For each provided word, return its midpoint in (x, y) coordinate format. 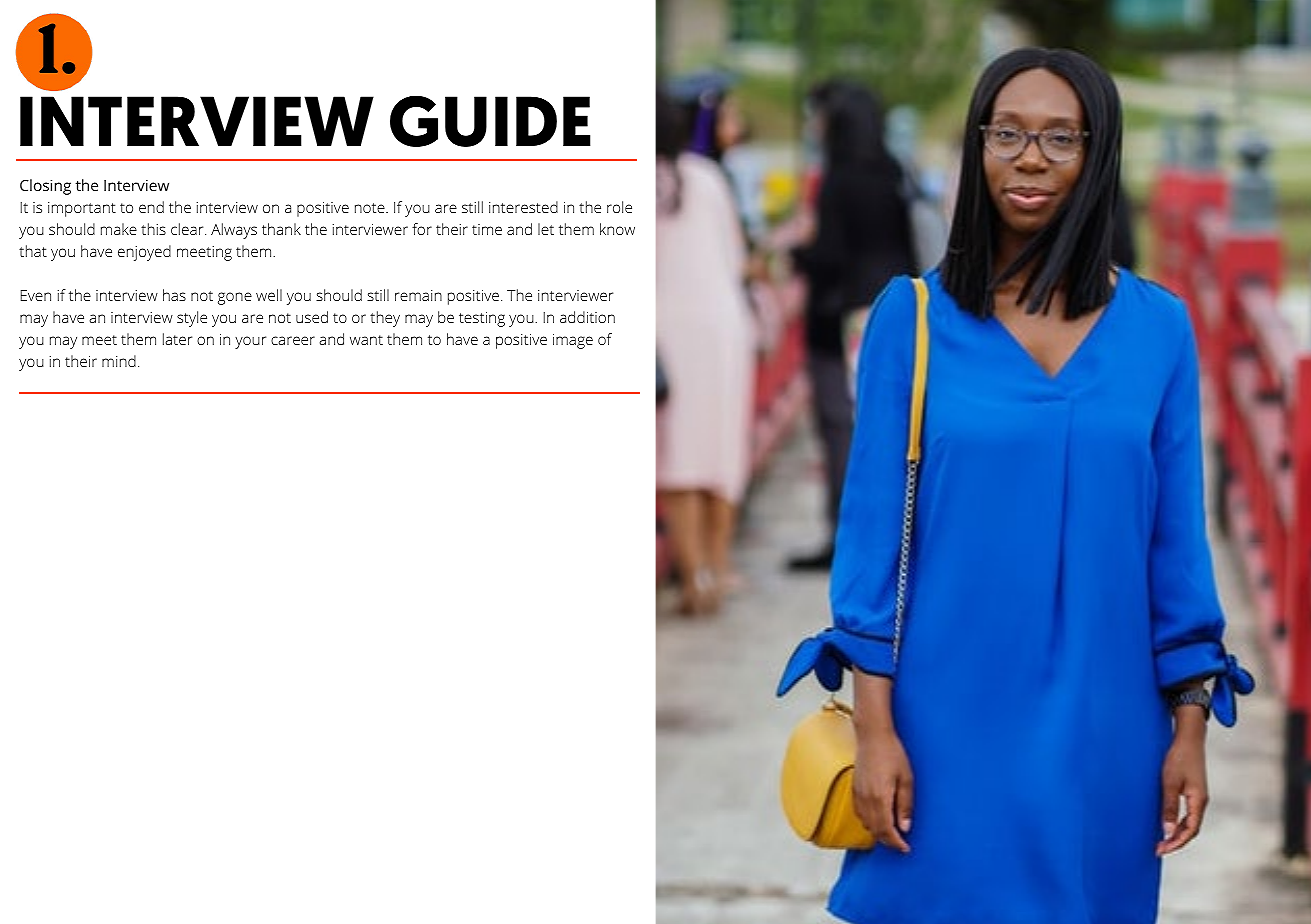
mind (119, 361)
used (312, 317)
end (151, 207)
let (546, 229)
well (269, 295)
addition (587, 317)
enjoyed (144, 253)
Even (36, 295)
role (619, 207)
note (371, 208)
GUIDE (490, 121)
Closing (45, 187)
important (82, 209)
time (487, 229)
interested (523, 207)
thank (281, 229)
